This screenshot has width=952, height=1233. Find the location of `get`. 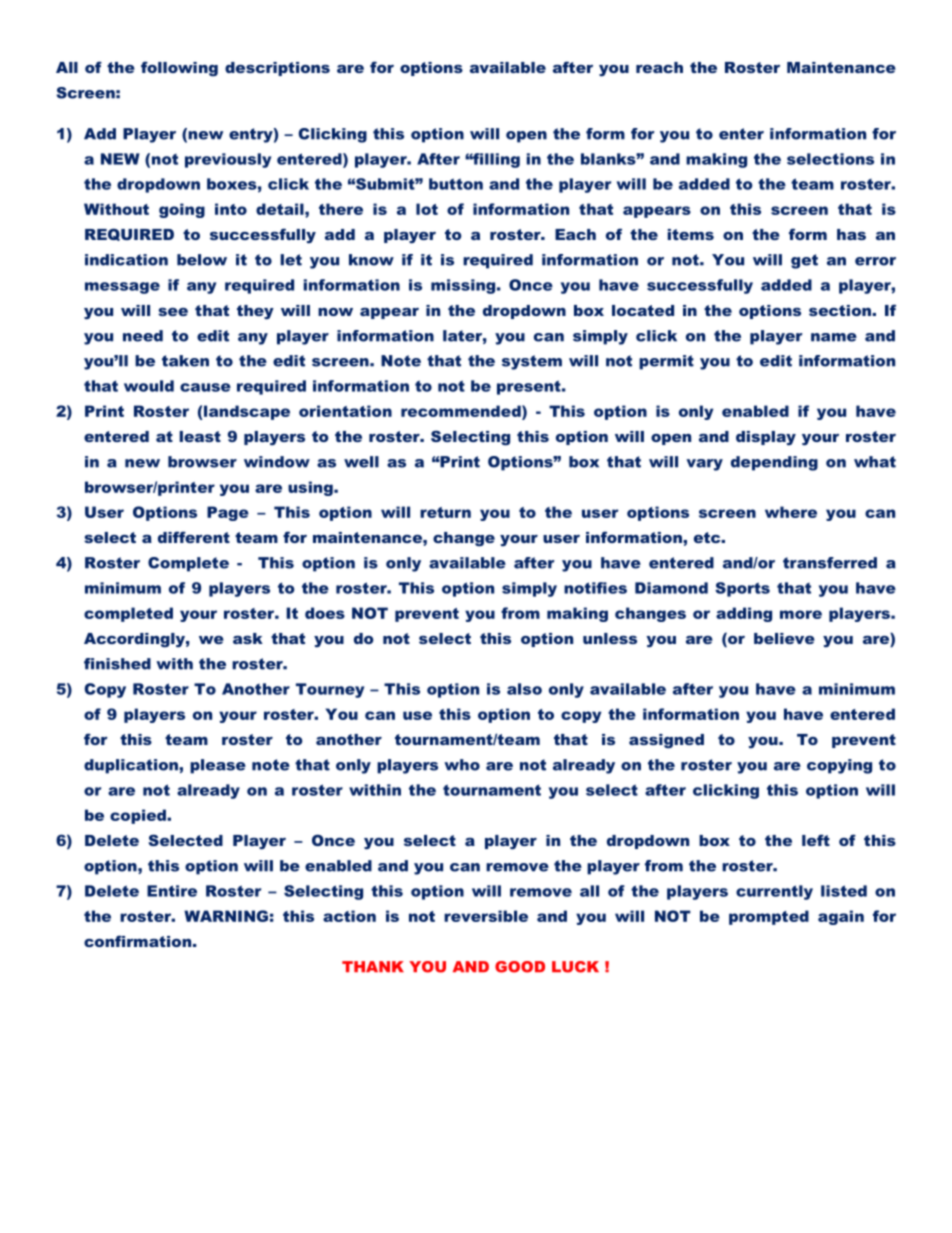

get is located at coordinates (804, 261).
